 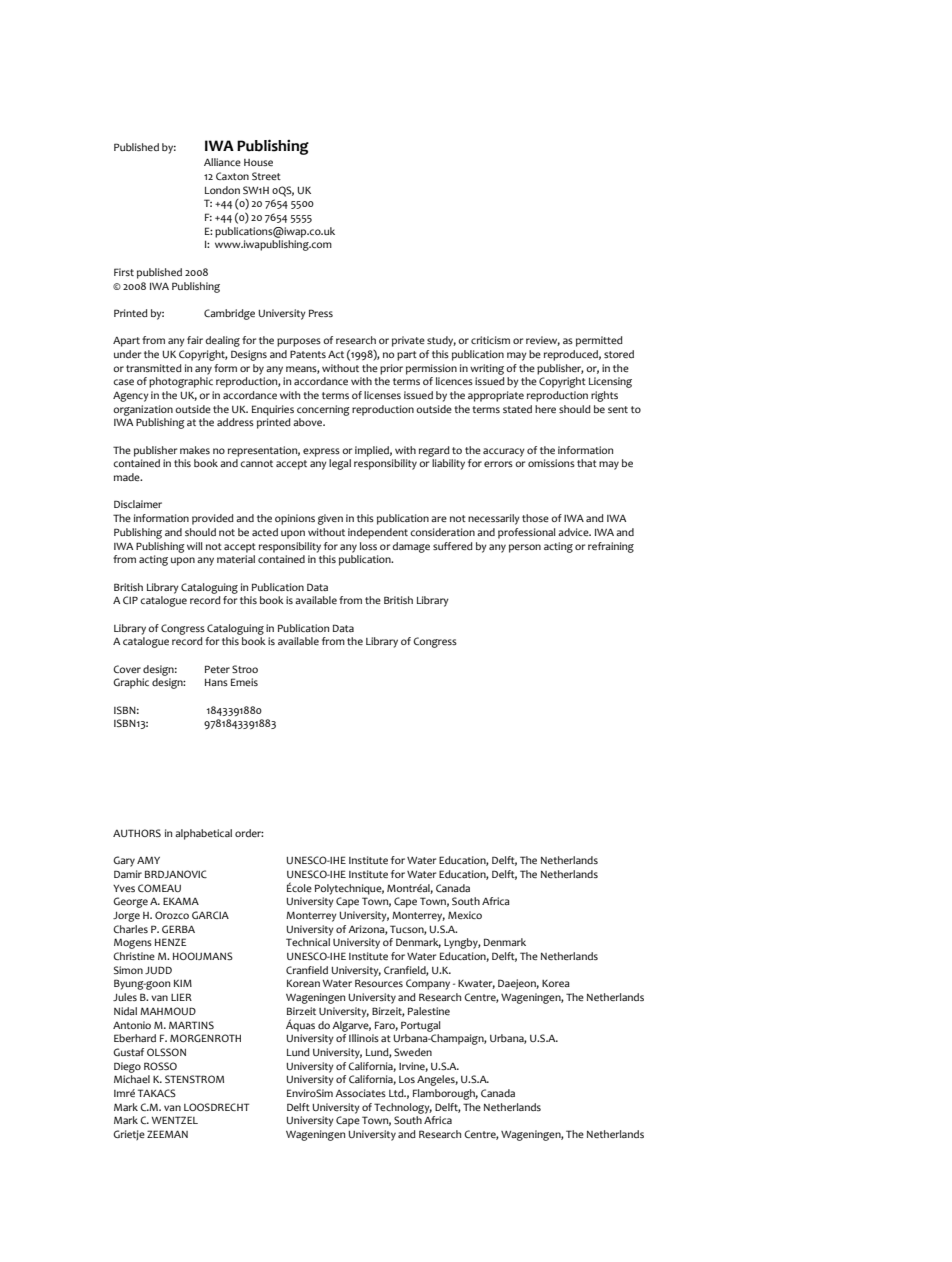 I want to click on permitted, so click(x=599, y=341).
